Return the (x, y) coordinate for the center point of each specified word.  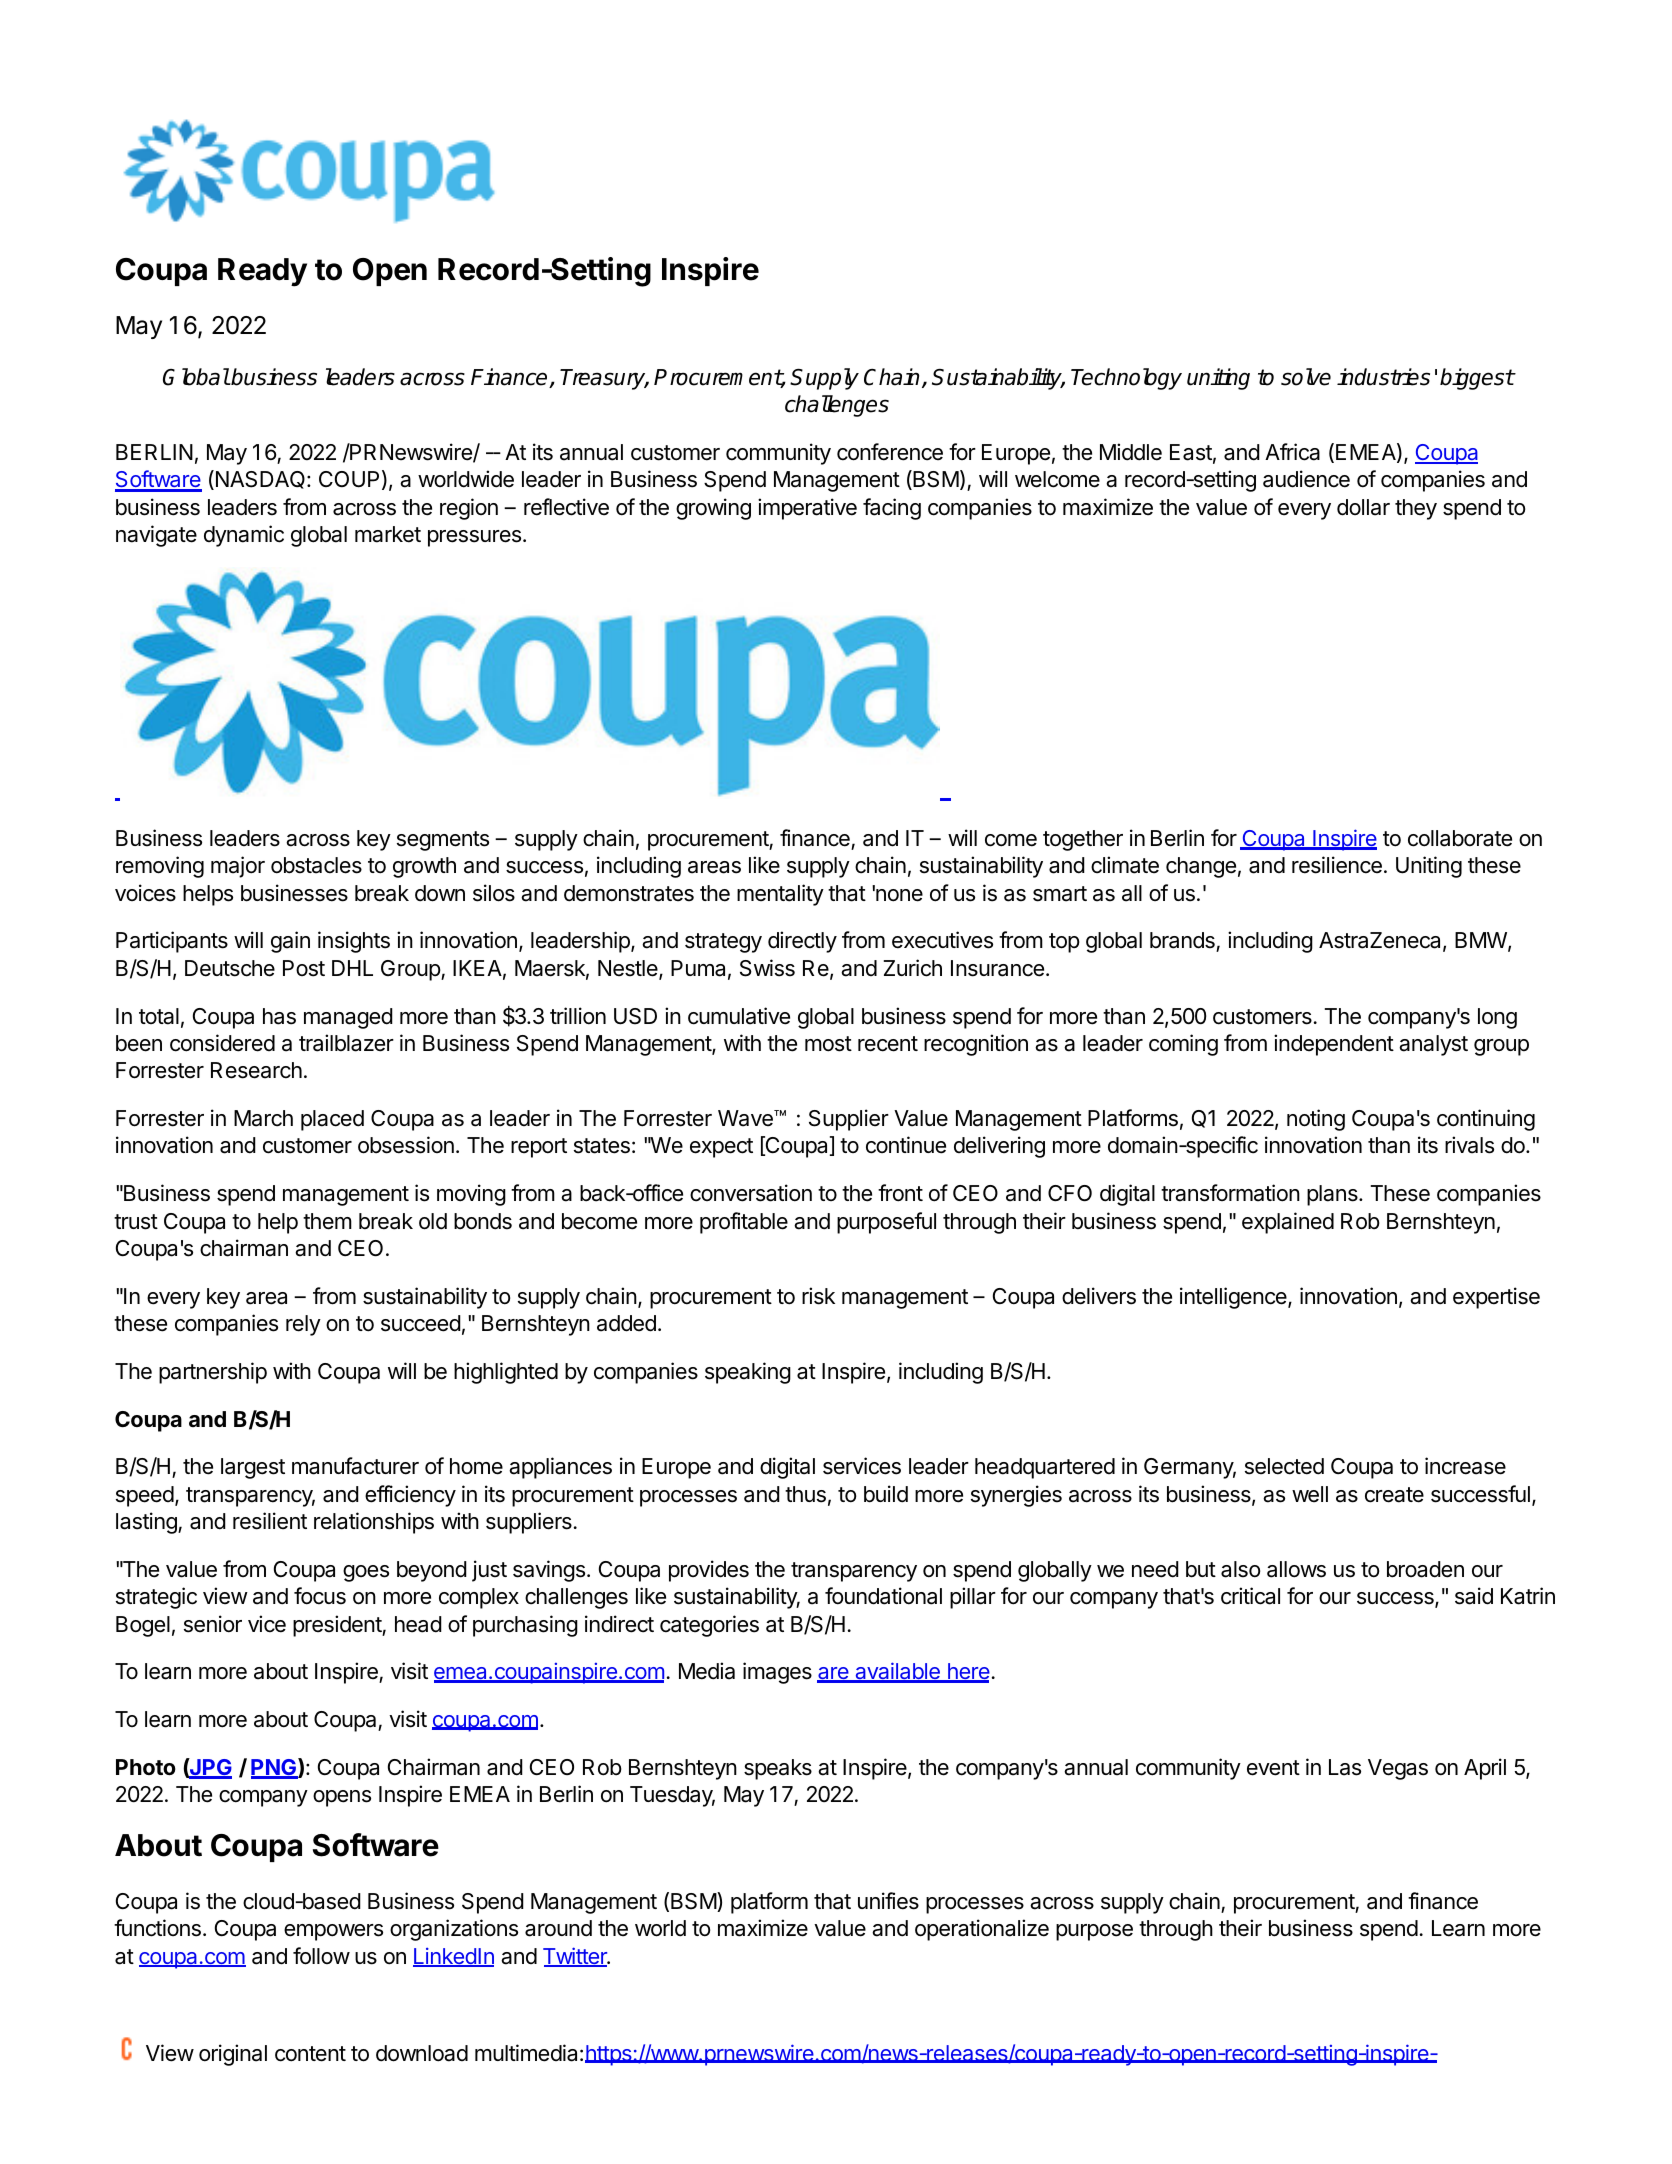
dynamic (244, 536)
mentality (780, 895)
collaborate (1460, 838)
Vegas (1398, 1769)
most (828, 1044)
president (338, 1626)
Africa (1292, 452)
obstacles (316, 865)
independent (1334, 1045)
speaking (748, 1373)
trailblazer (346, 1043)
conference (890, 452)
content (310, 2054)
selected (1284, 1466)
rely (303, 1325)
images (777, 1673)
